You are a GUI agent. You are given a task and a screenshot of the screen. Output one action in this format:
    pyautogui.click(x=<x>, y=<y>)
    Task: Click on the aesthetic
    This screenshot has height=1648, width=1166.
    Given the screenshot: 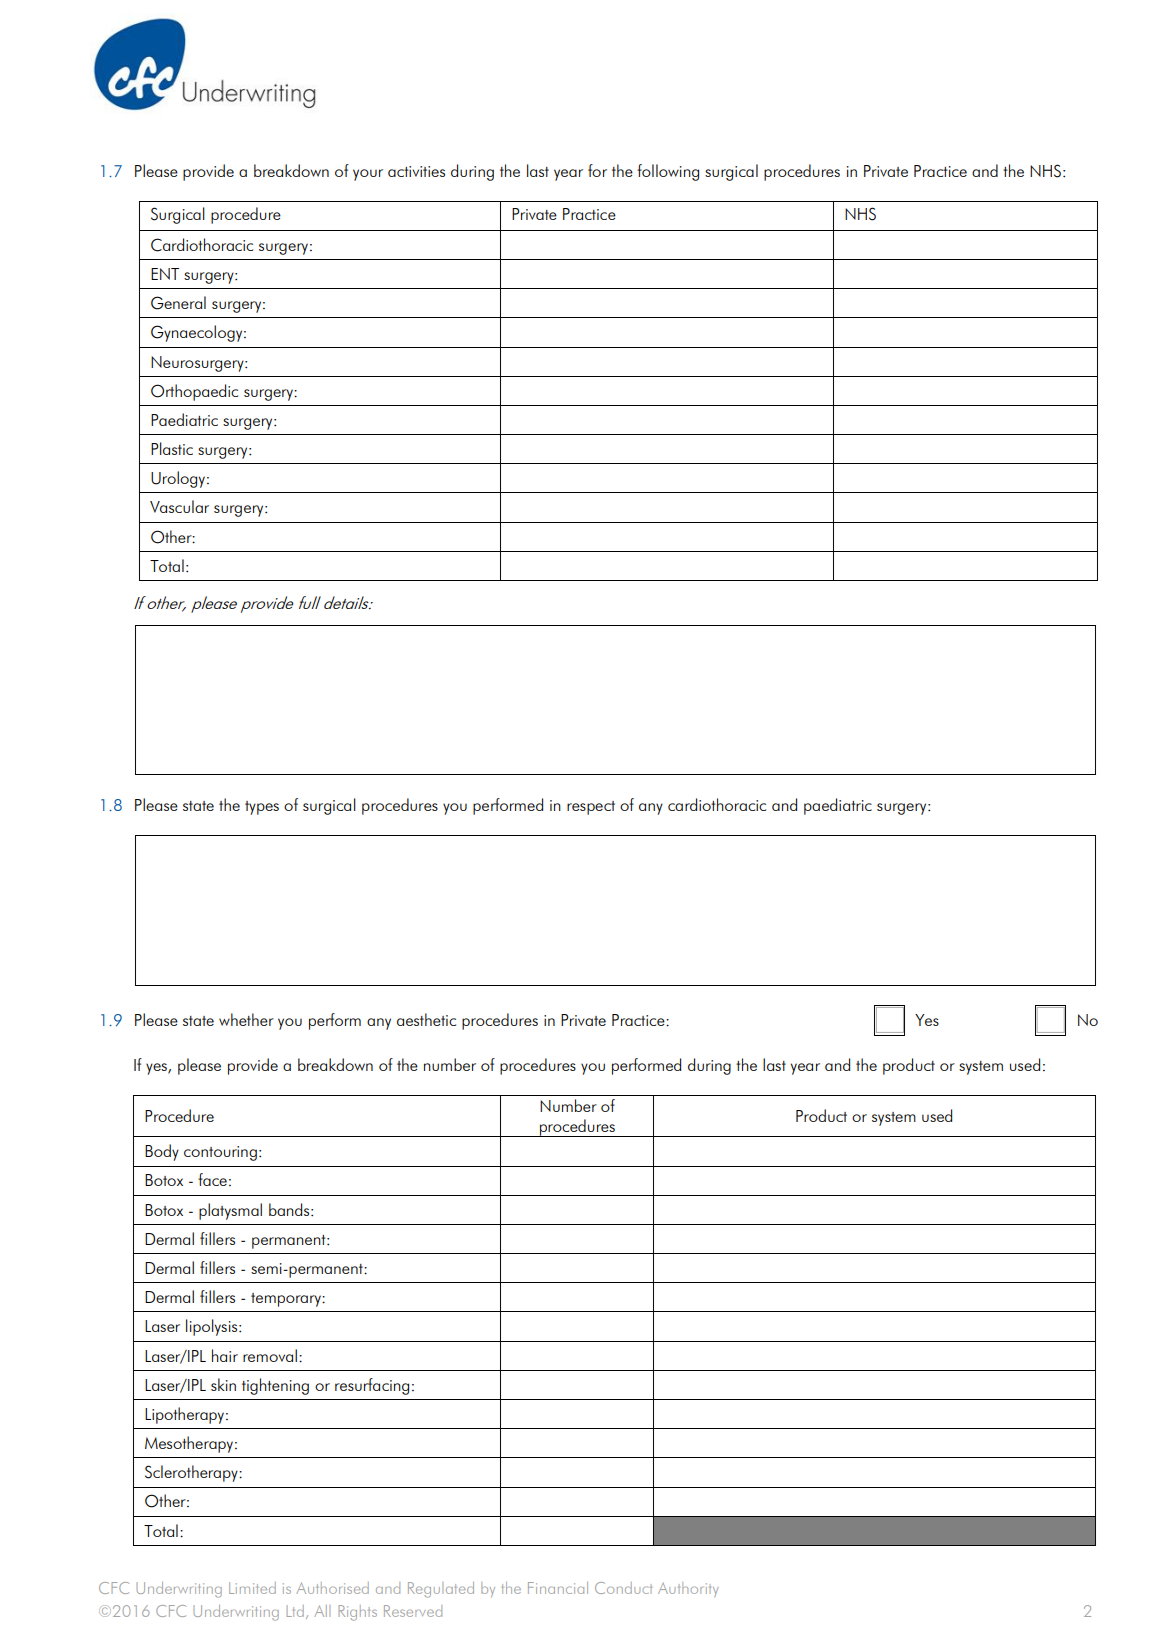 What is the action you would take?
    pyautogui.click(x=426, y=1019)
